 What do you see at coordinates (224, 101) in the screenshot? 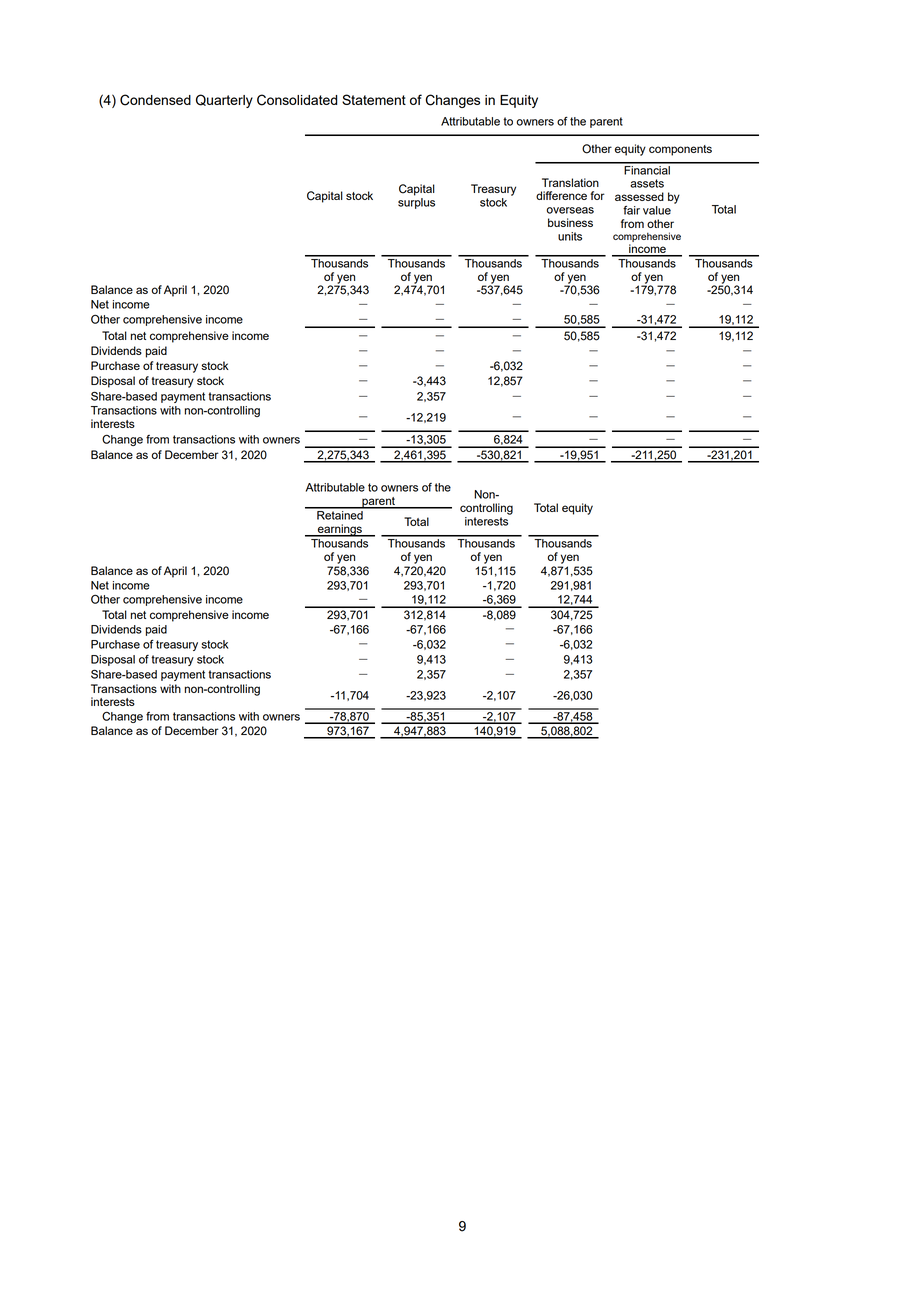
I see `Quarterly` at bounding box center [224, 101].
